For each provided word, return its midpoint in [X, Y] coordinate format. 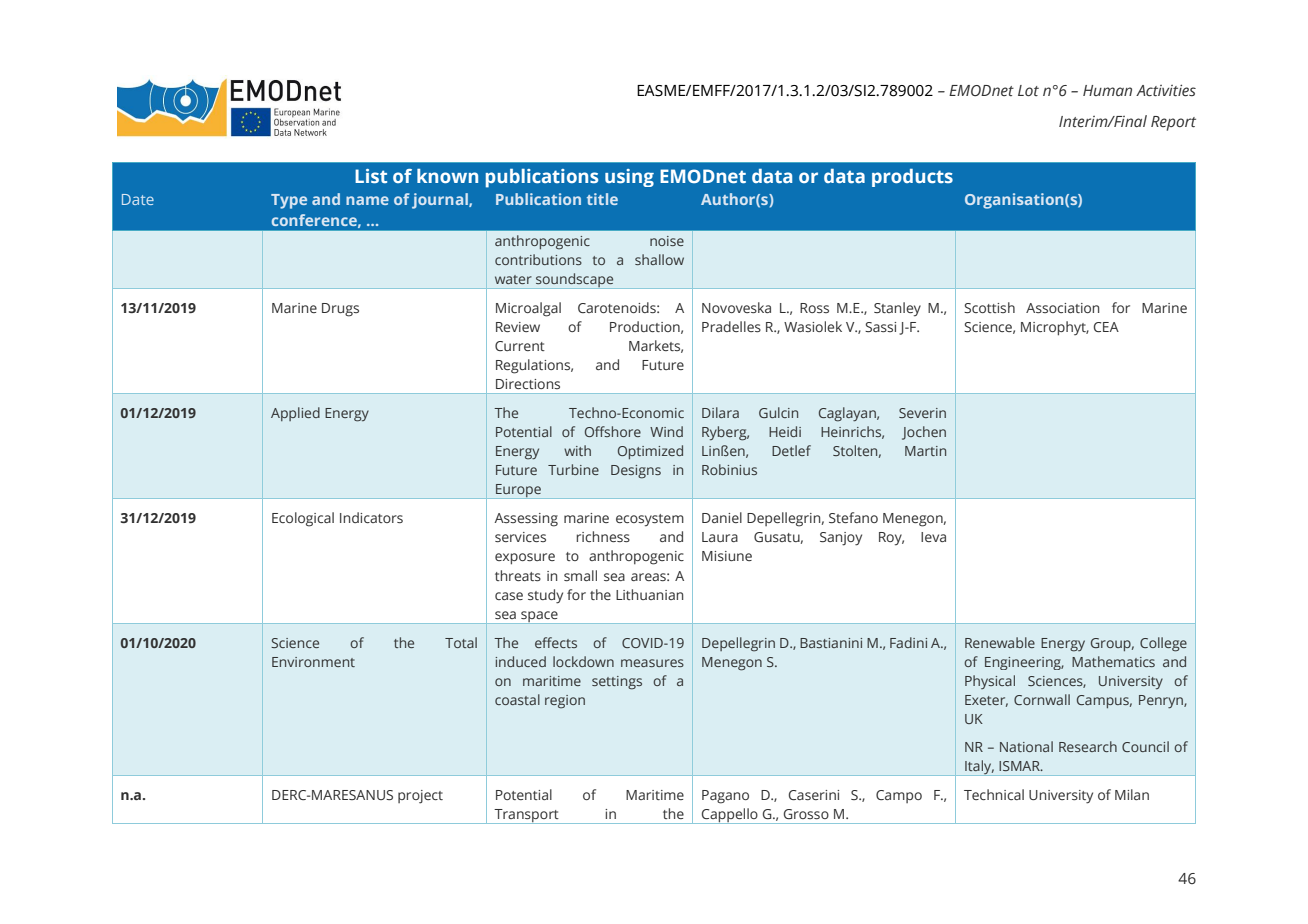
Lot [1028, 90]
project [420, 797]
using [629, 178]
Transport [526, 816]
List [371, 176]
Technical [994, 794]
